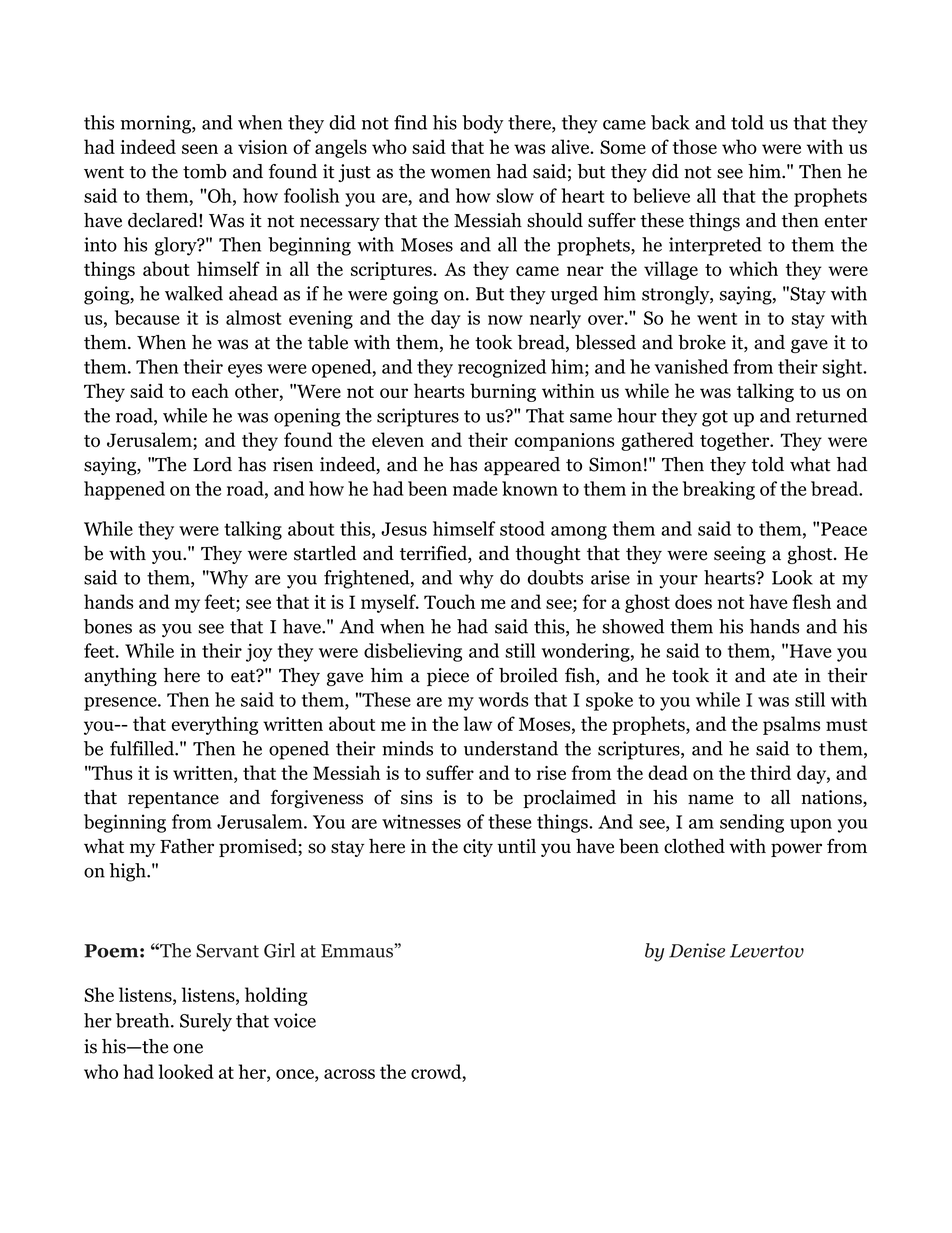 This document has height=1233, width=952. Describe the element at coordinates (460, 173) in the document. I see `women` at that location.
